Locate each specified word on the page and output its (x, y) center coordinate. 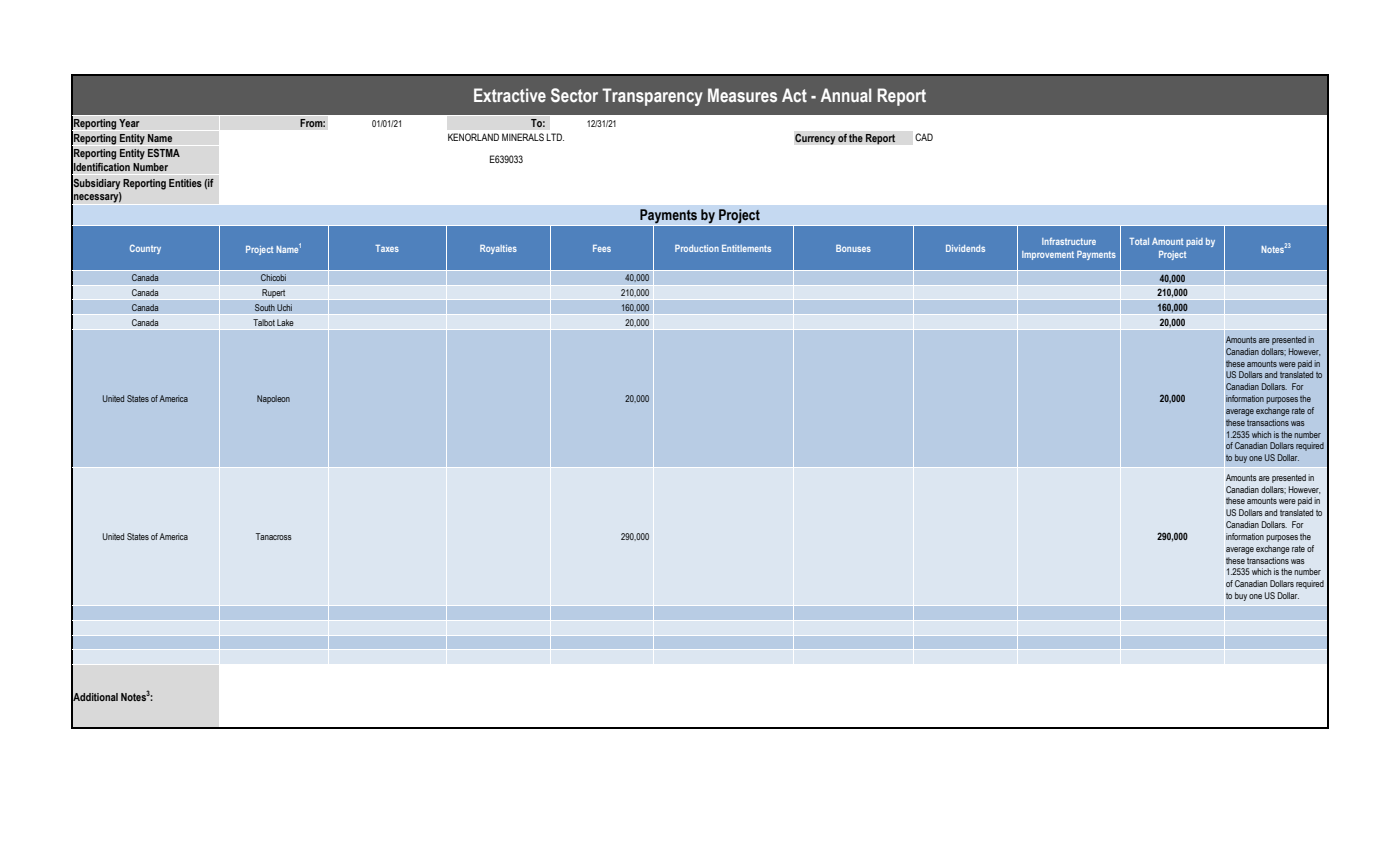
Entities (185, 183)
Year (129, 123)
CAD (924, 137)
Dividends (965, 248)
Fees (602, 248)
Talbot (264, 322)
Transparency (652, 97)
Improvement (1048, 255)
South (265, 307)
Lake (285, 322)
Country (145, 249)
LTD (555, 137)
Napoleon (273, 399)
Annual (846, 95)
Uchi (284, 307)
